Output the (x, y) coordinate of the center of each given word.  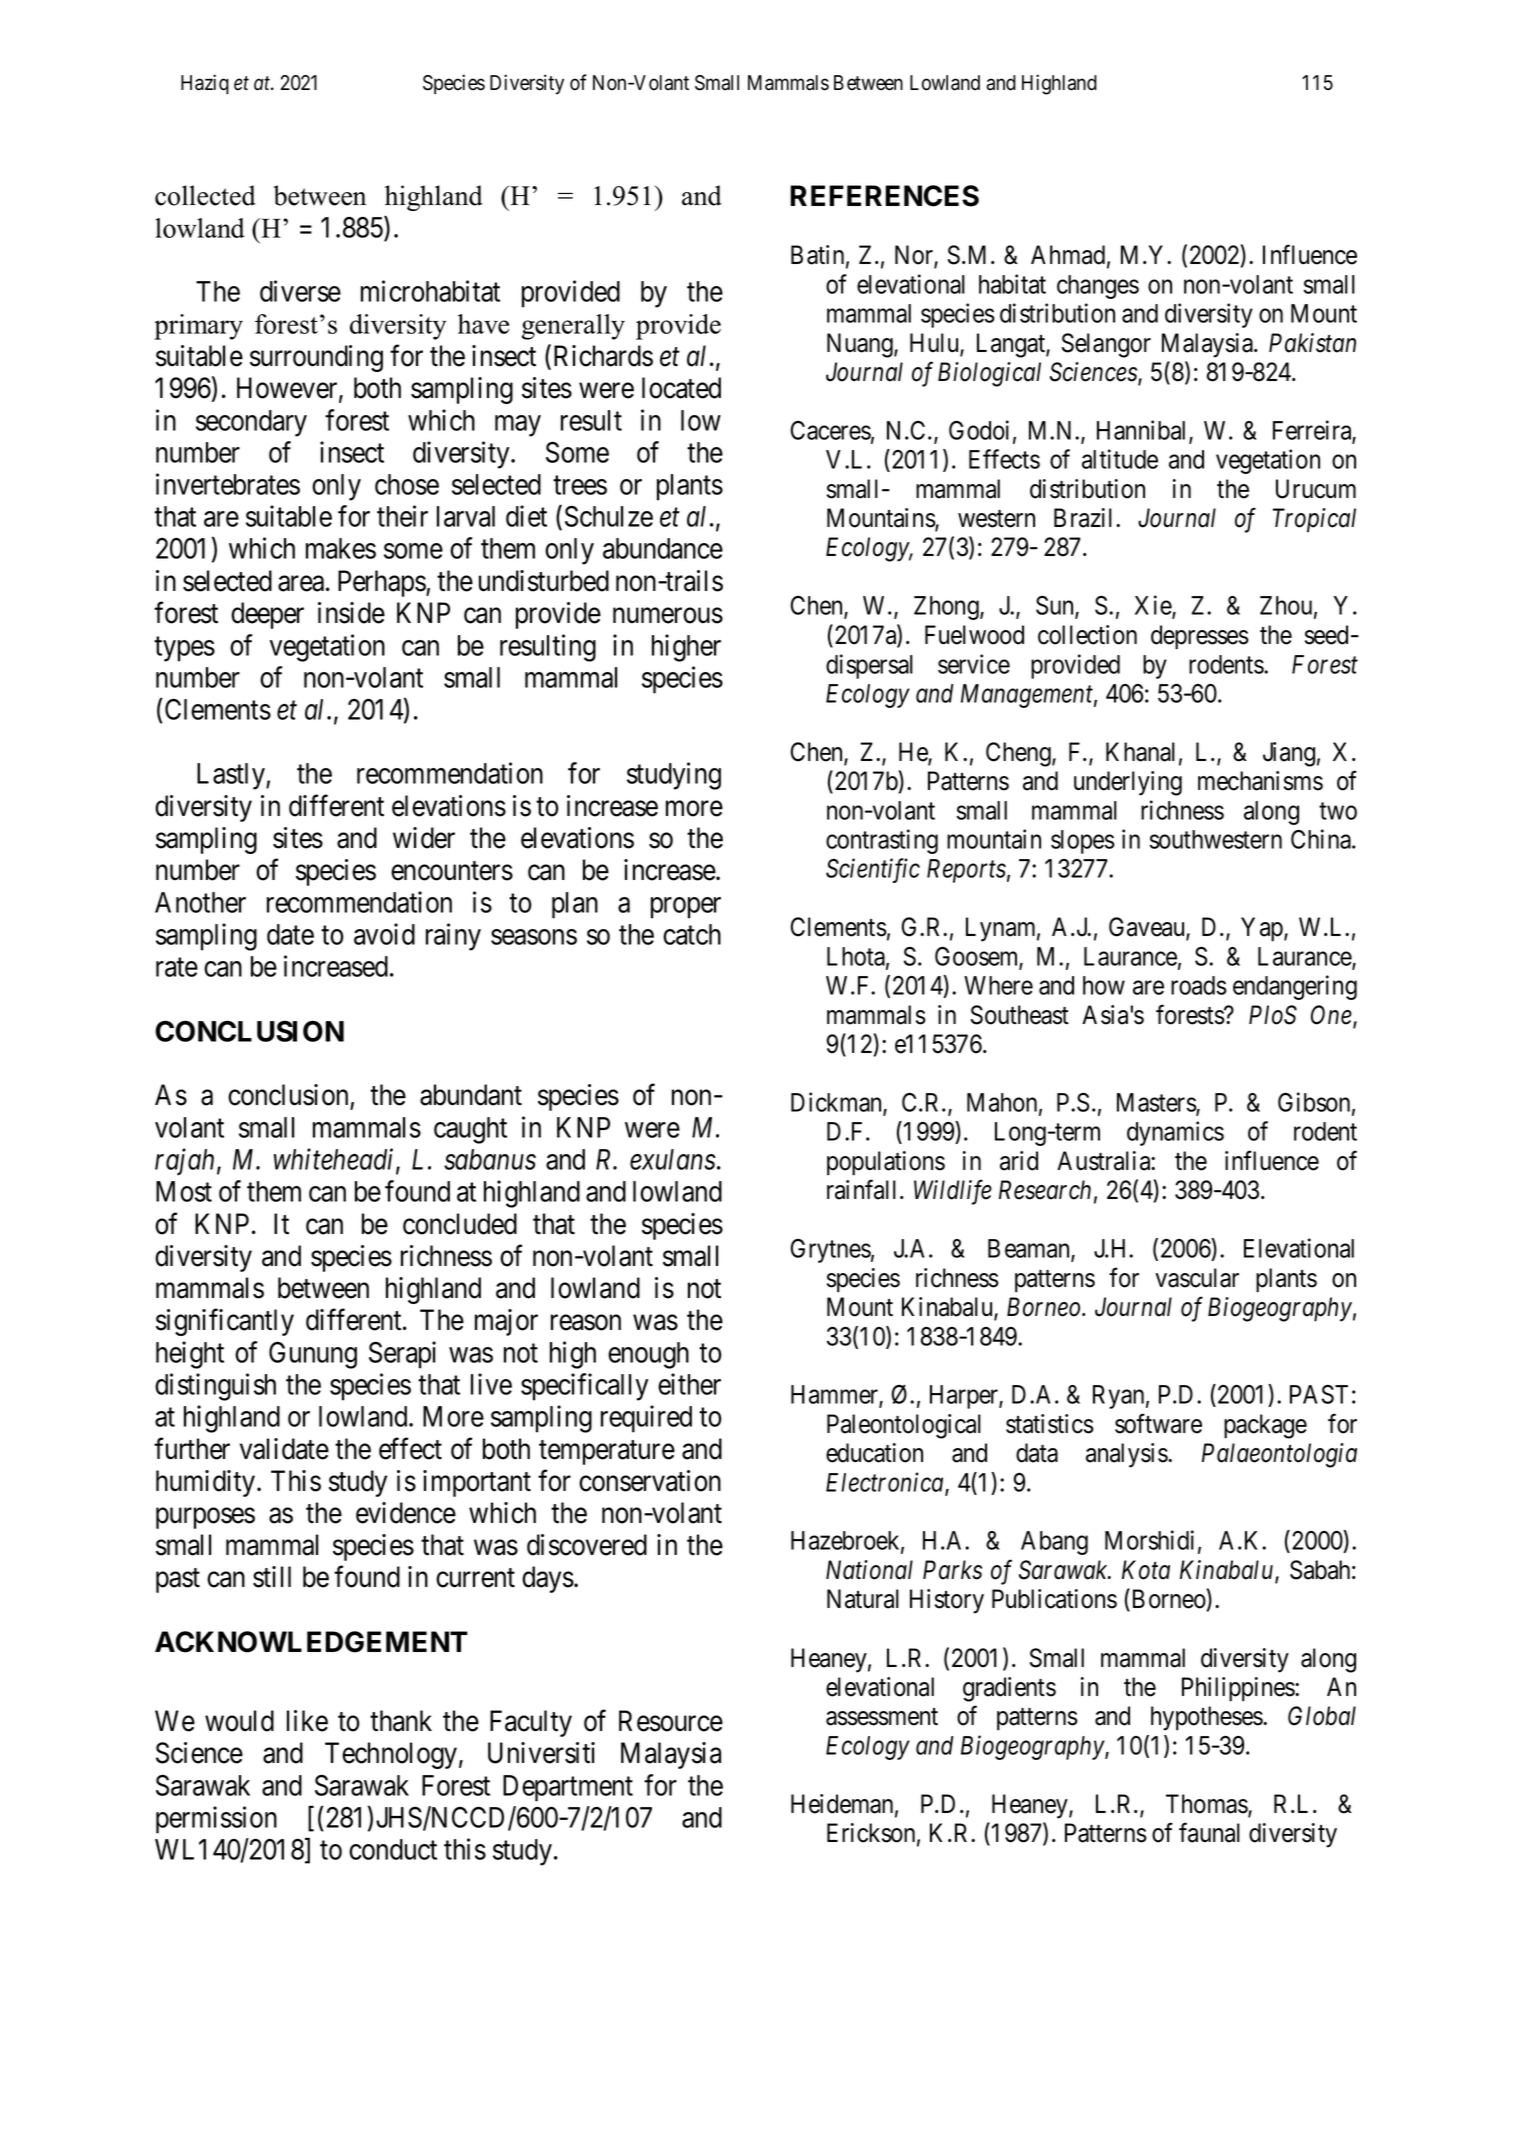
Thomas (1207, 1805)
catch (692, 934)
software (1158, 1423)
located (681, 388)
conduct (393, 1849)
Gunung (313, 1355)
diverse (300, 291)
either (689, 1384)
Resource (671, 1721)
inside (351, 613)
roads (1199, 985)
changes (1098, 287)
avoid (384, 934)
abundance (663, 548)
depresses (1200, 637)
